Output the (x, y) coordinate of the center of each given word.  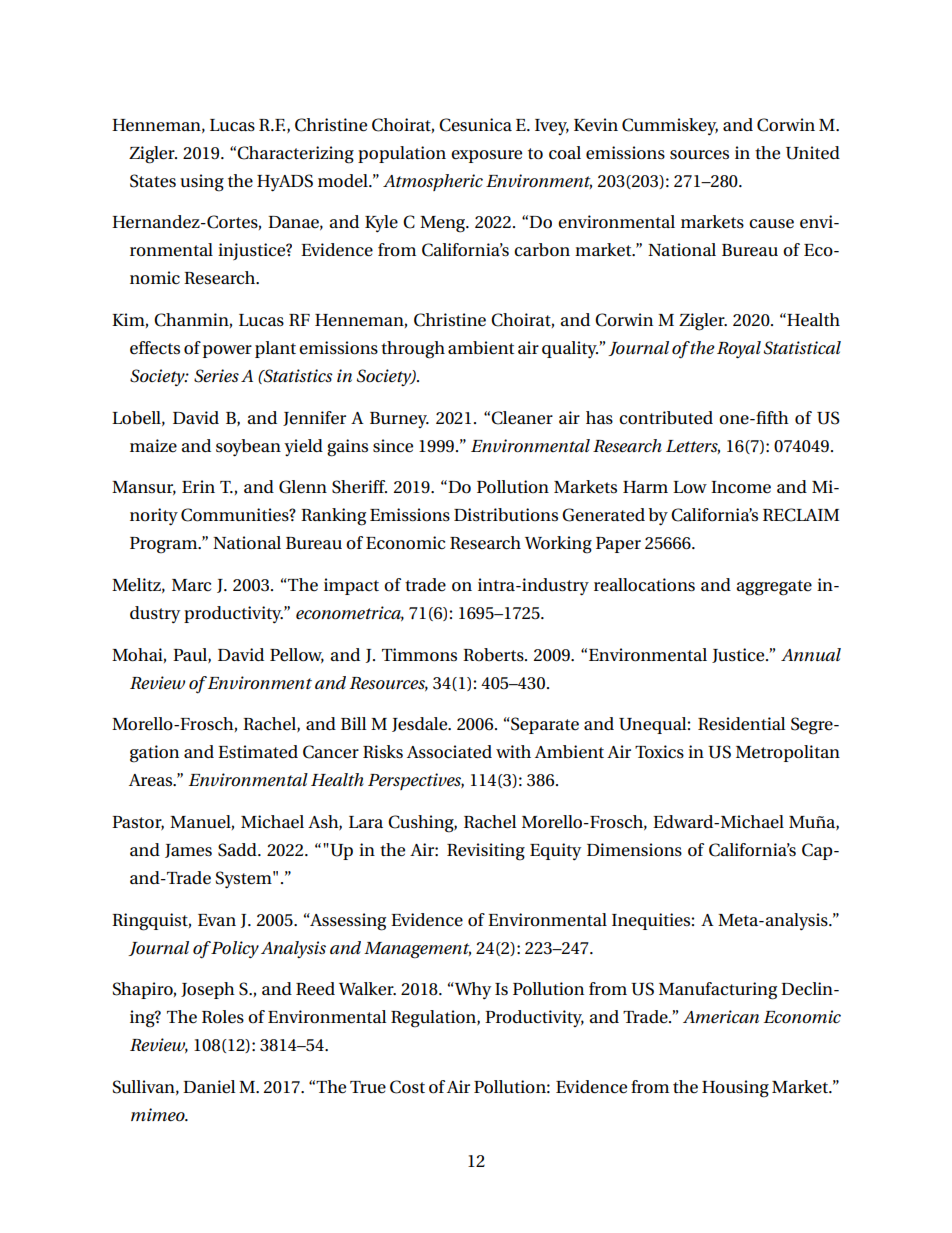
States (153, 181)
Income (741, 487)
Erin (198, 486)
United (813, 153)
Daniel (209, 1087)
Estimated (258, 752)
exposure (486, 156)
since (393, 446)
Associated (449, 752)
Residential (741, 724)
